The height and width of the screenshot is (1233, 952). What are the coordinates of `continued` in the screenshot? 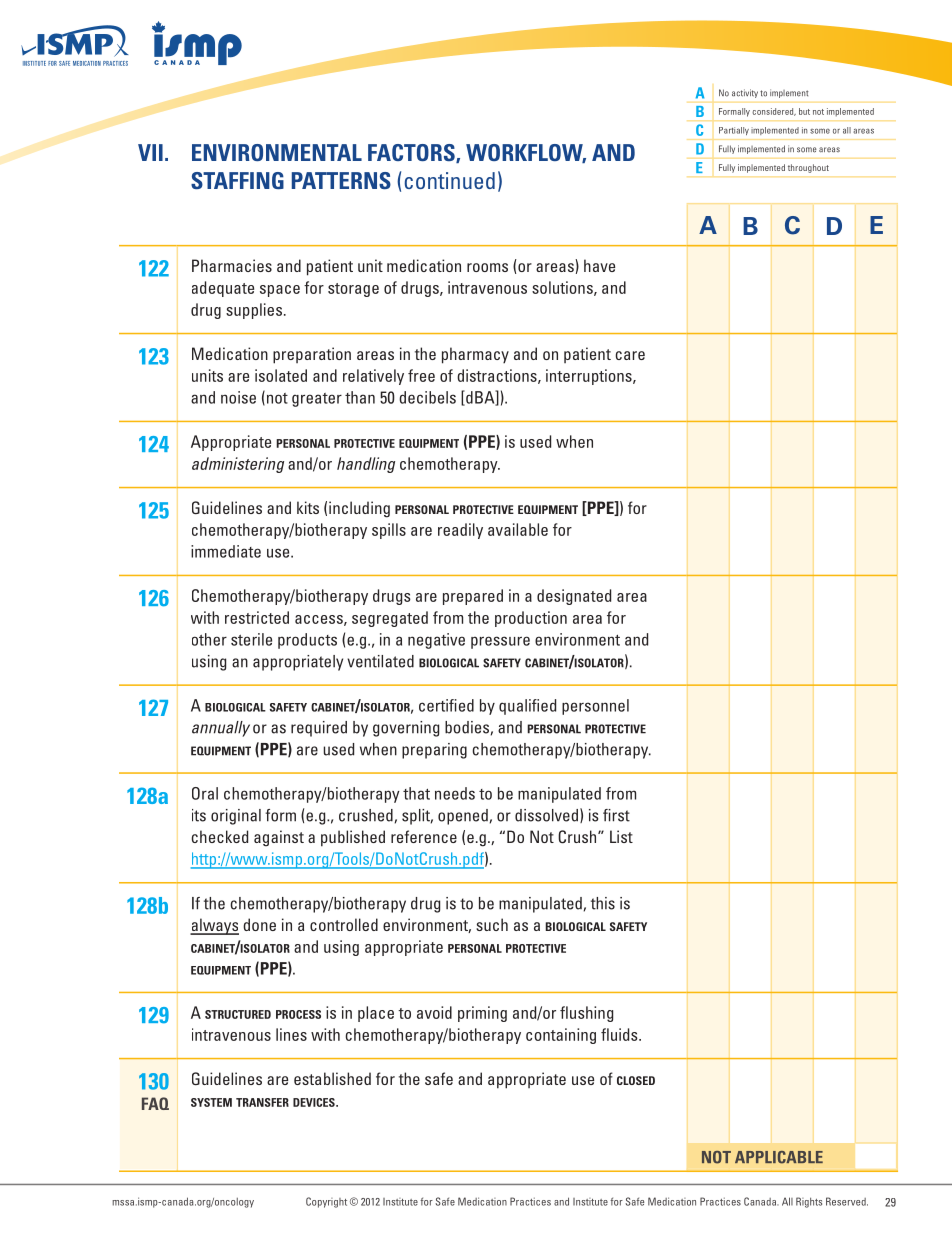 It's located at (450, 180).
